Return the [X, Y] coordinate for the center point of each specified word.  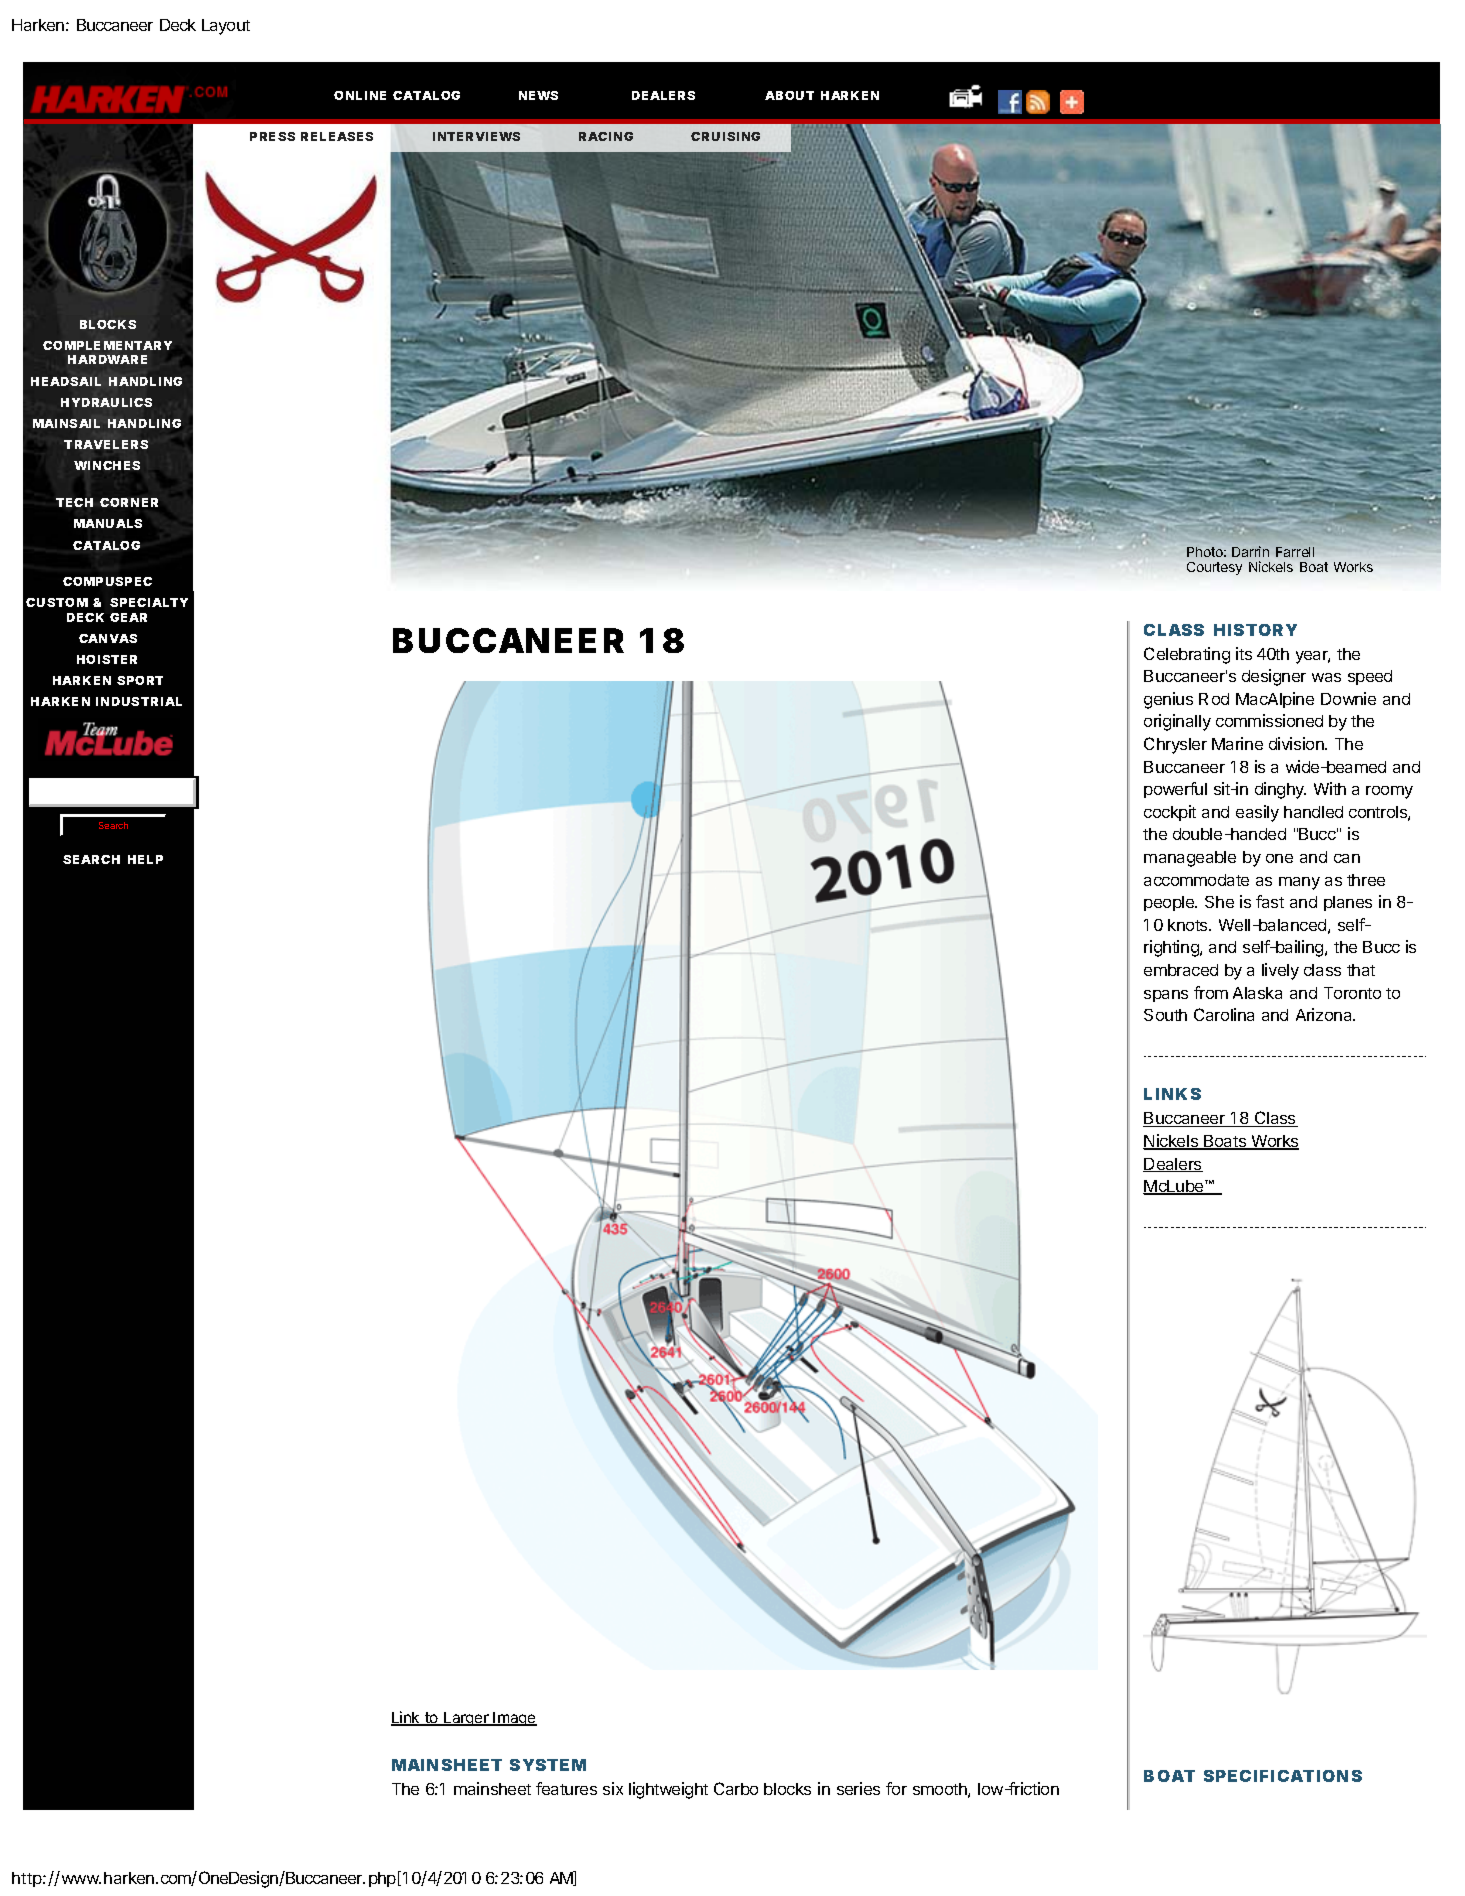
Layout [226, 27]
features [566, 1788]
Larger [466, 1719]
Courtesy [1214, 568]
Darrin [1250, 551]
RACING [606, 136]
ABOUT [789, 95]
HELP [145, 859]
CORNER [129, 502]
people [1170, 903]
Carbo [736, 1788]
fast [1270, 901]
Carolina [1224, 1014]
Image [514, 1719]
